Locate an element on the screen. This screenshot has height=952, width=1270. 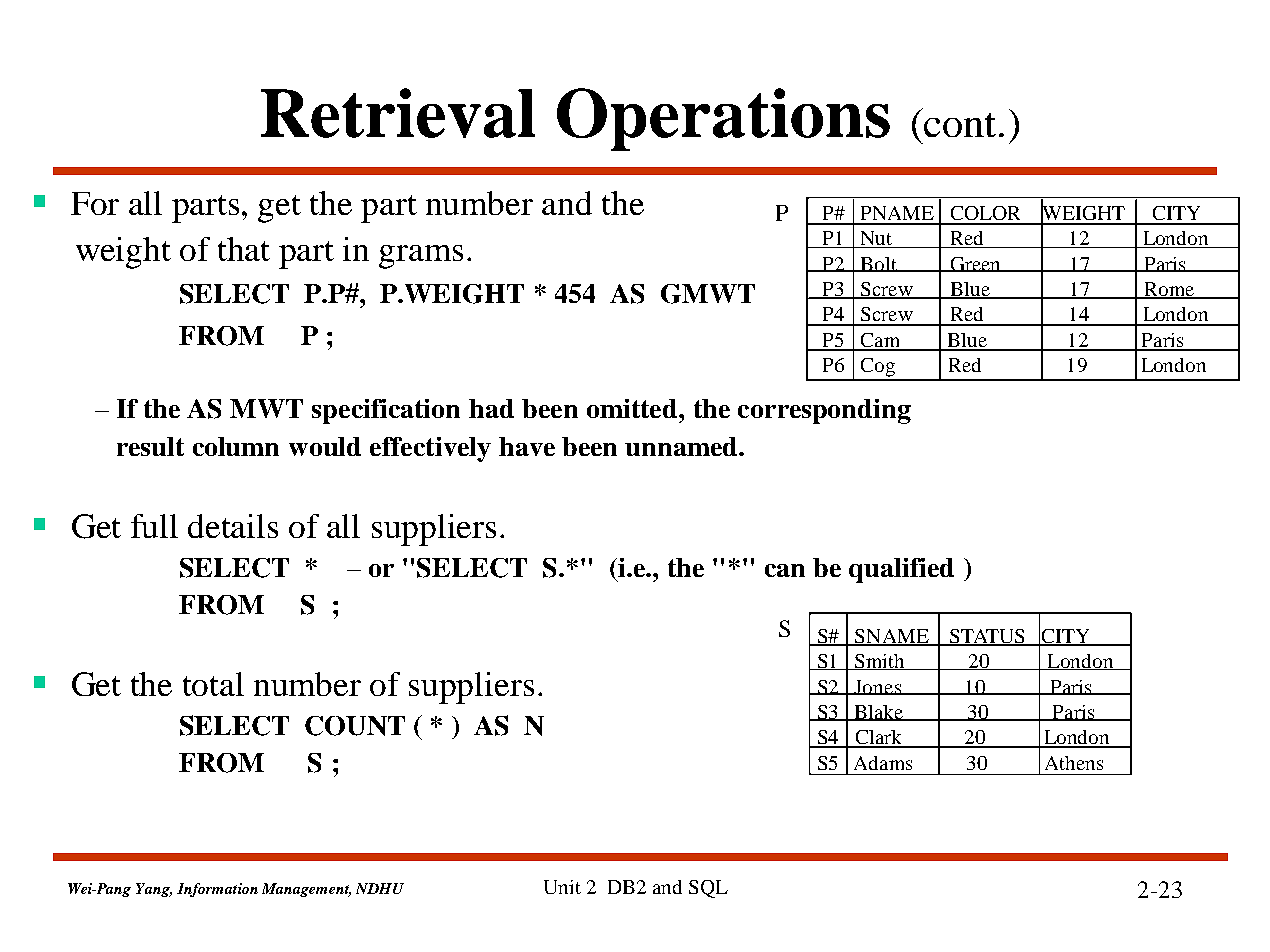
total is located at coordinates (213, 684).
